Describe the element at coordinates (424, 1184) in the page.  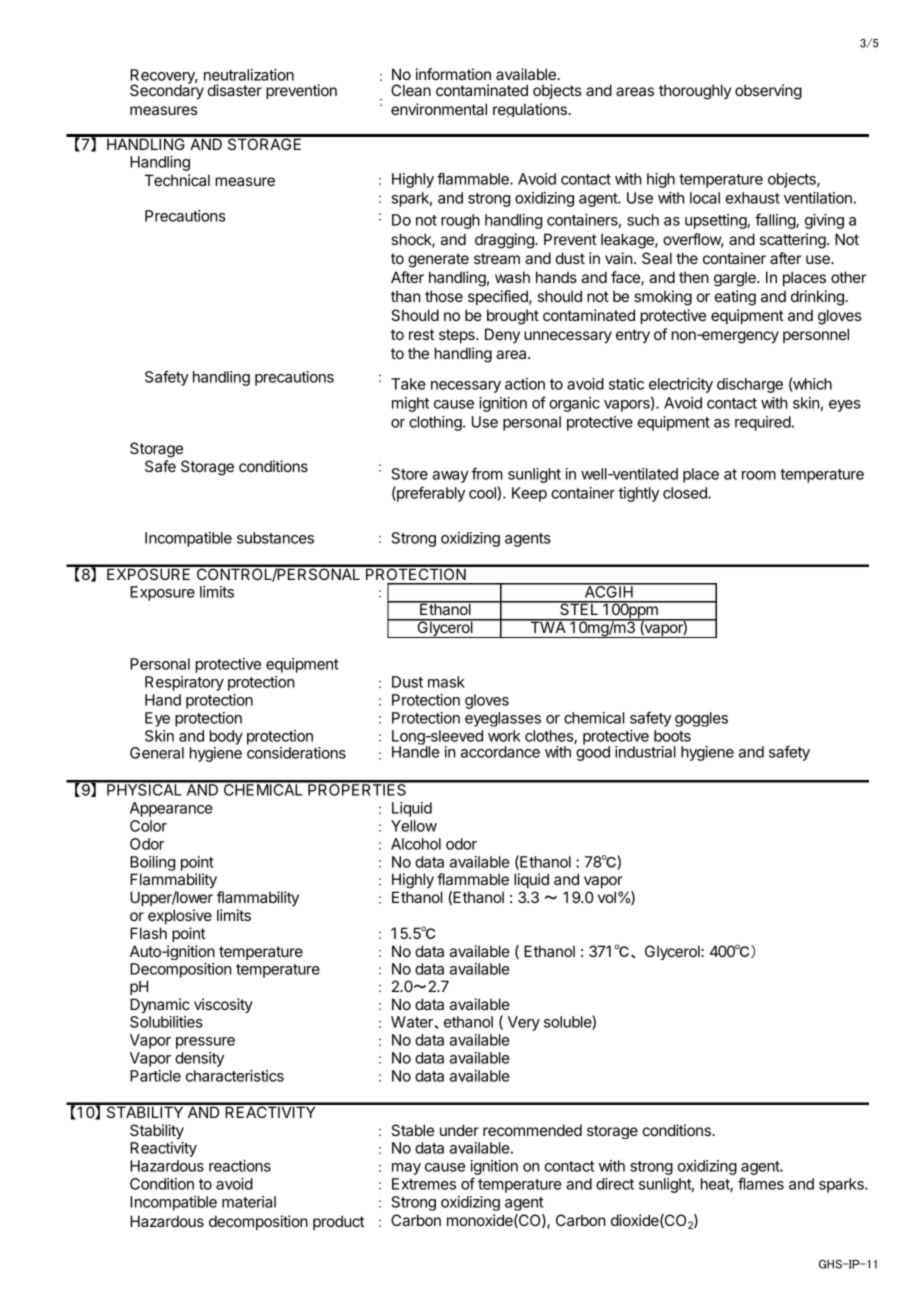
I see `Extremes` at that location.
